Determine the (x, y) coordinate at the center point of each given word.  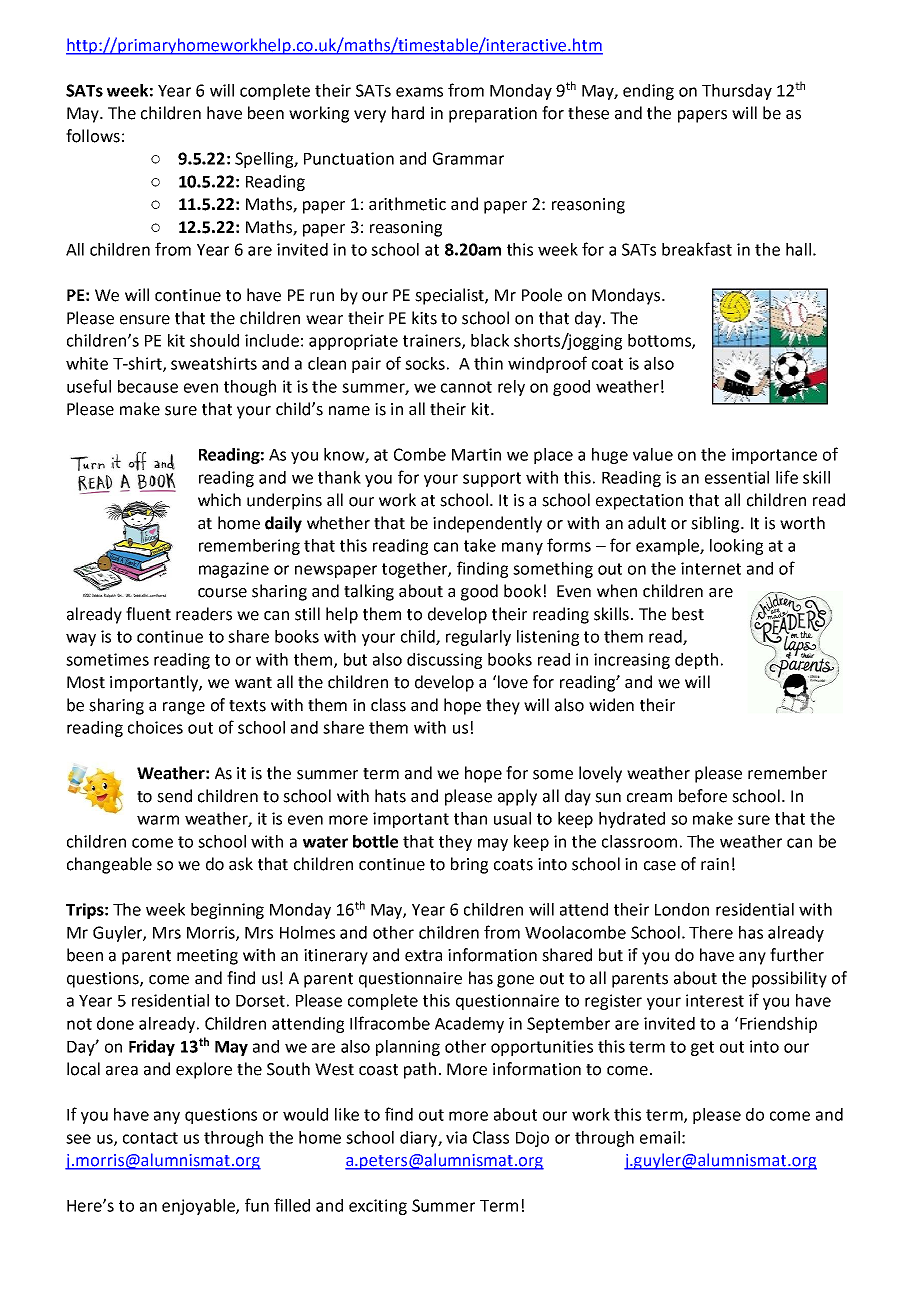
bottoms (660, 341)
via (456, 1137)
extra (423, 956)
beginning (227, 911)
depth (696, 661)
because (148, 386)
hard (408, 113)
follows (93, 136)
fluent (148, 614)
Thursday (737, 92)
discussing (444, 661)
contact (150, 1138)
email (660, 1137)
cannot (466, 387)
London (682, 909)
